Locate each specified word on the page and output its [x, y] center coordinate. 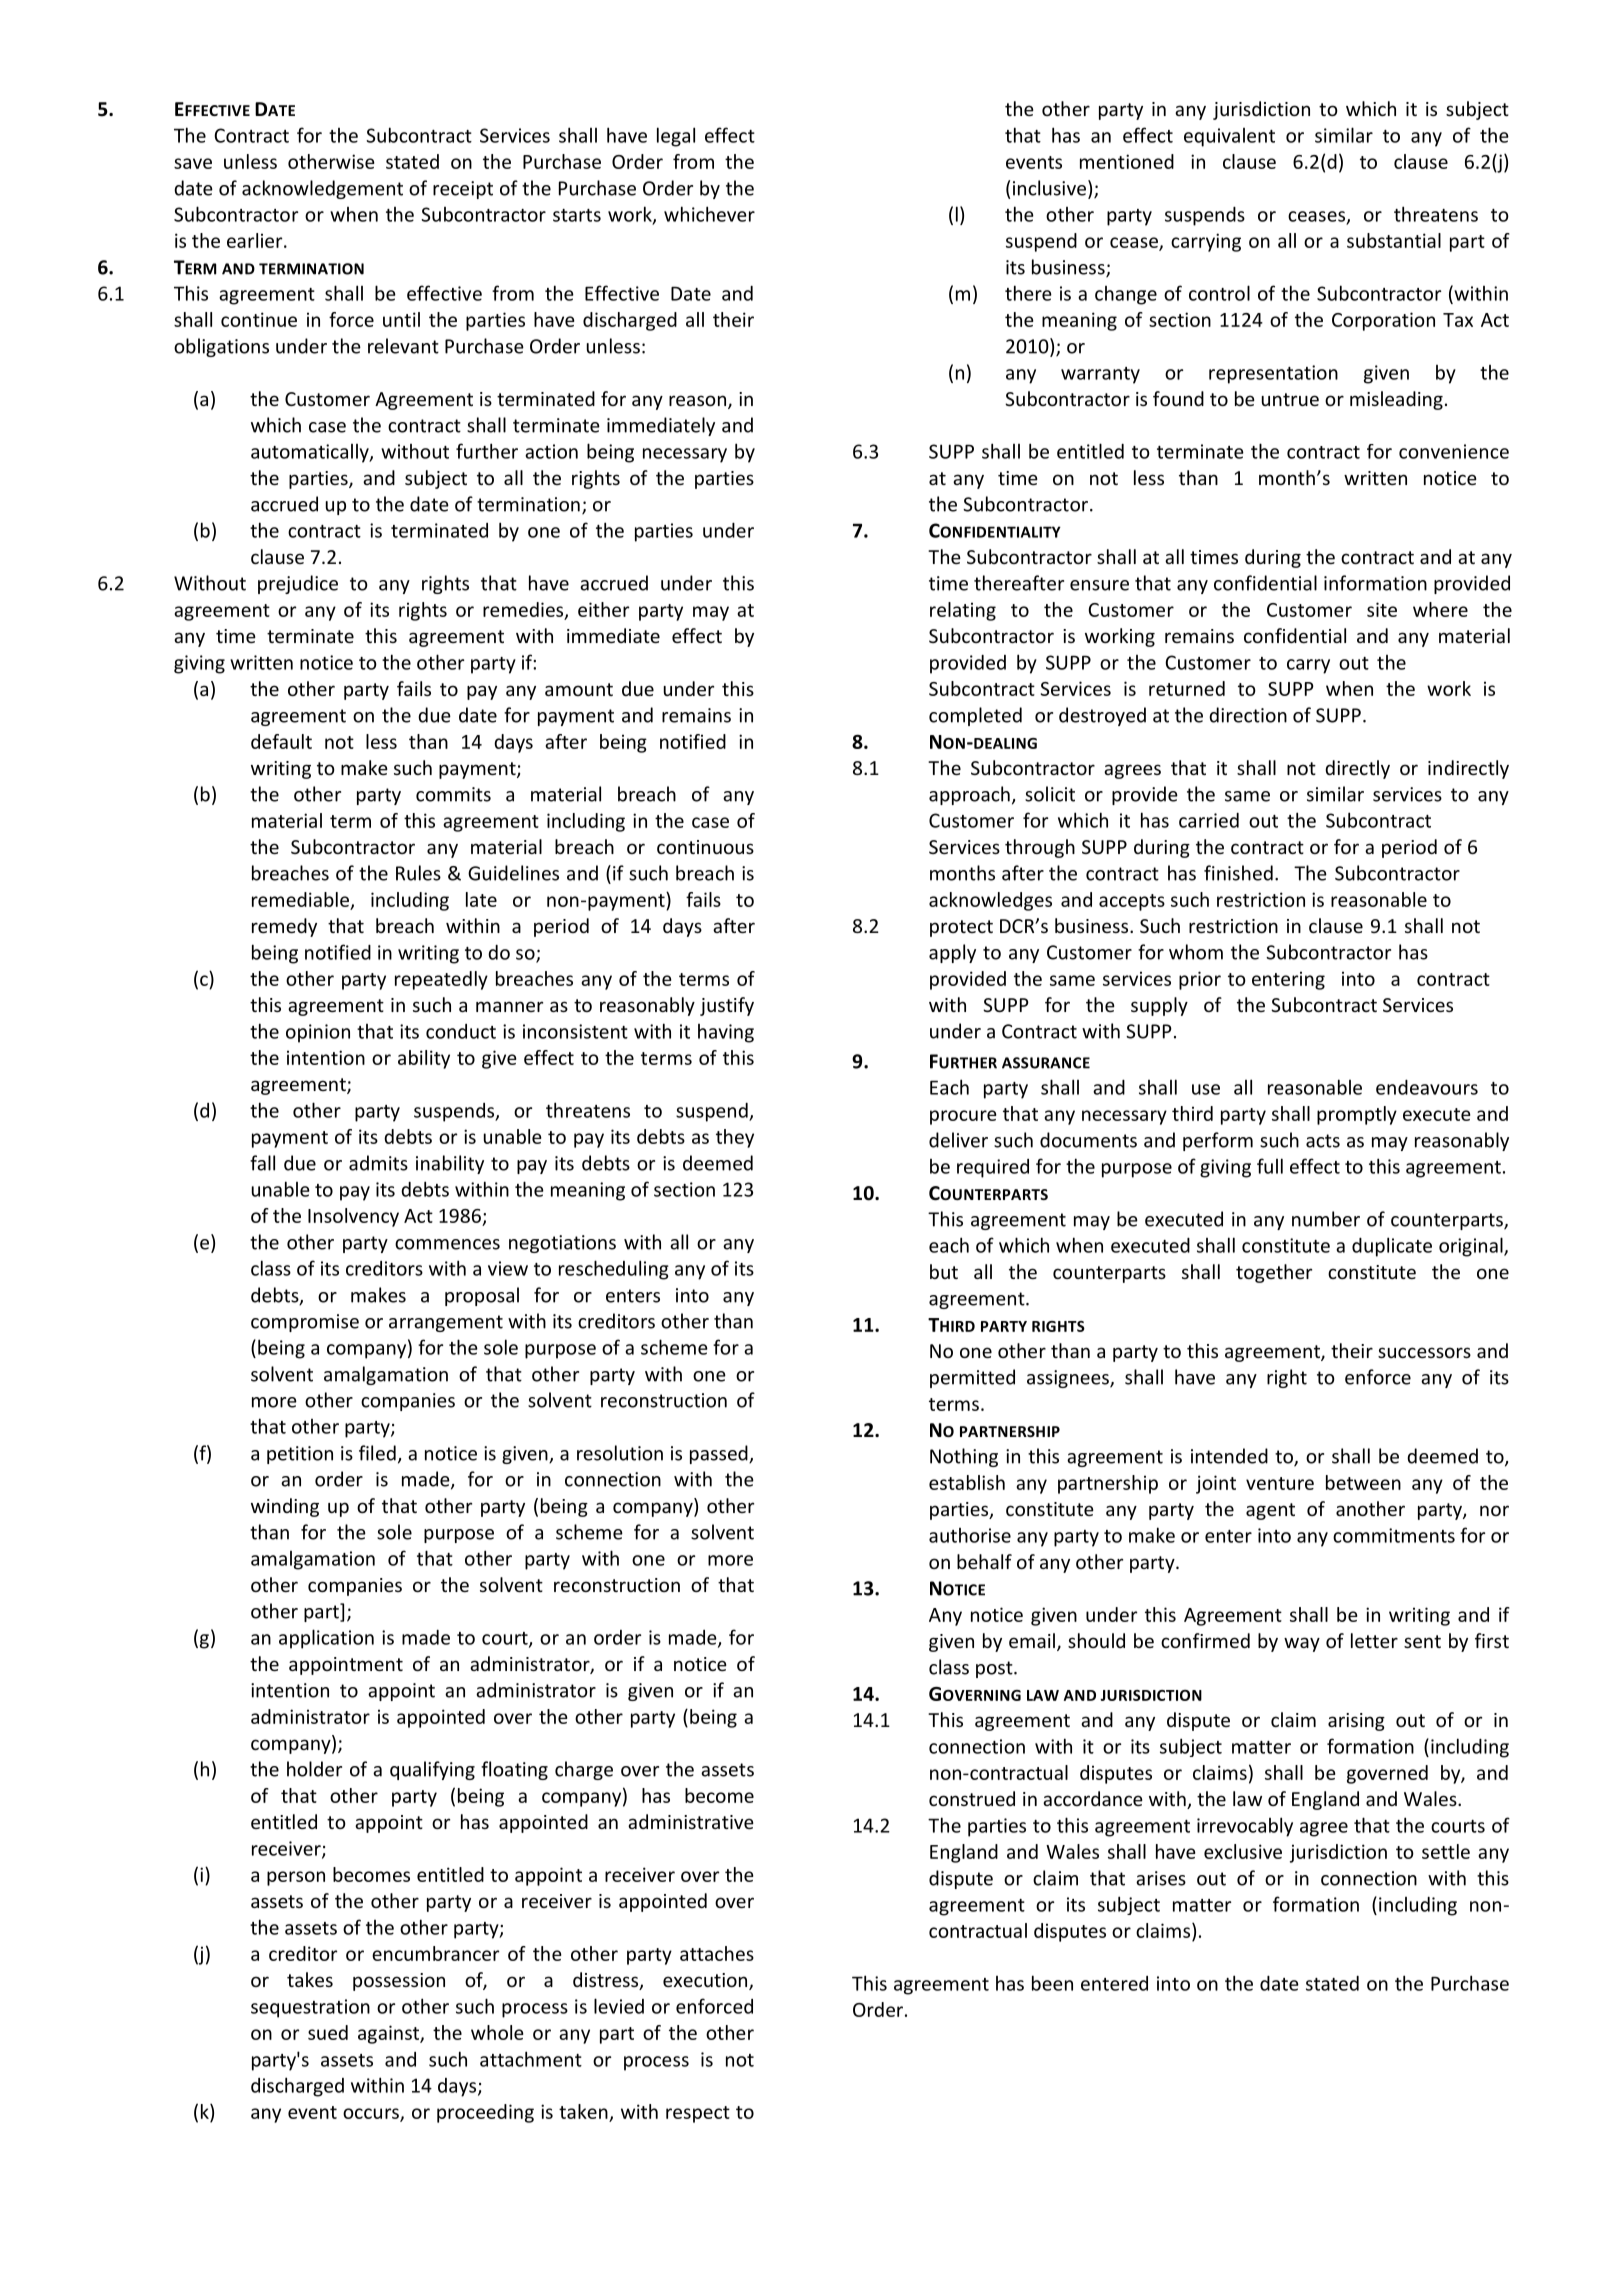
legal [676, 137]
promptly [1357, 1115]
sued [328, 2032]
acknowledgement [322, 189]
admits [378, 1163]
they [735, 1138]
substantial [1394, 240]
